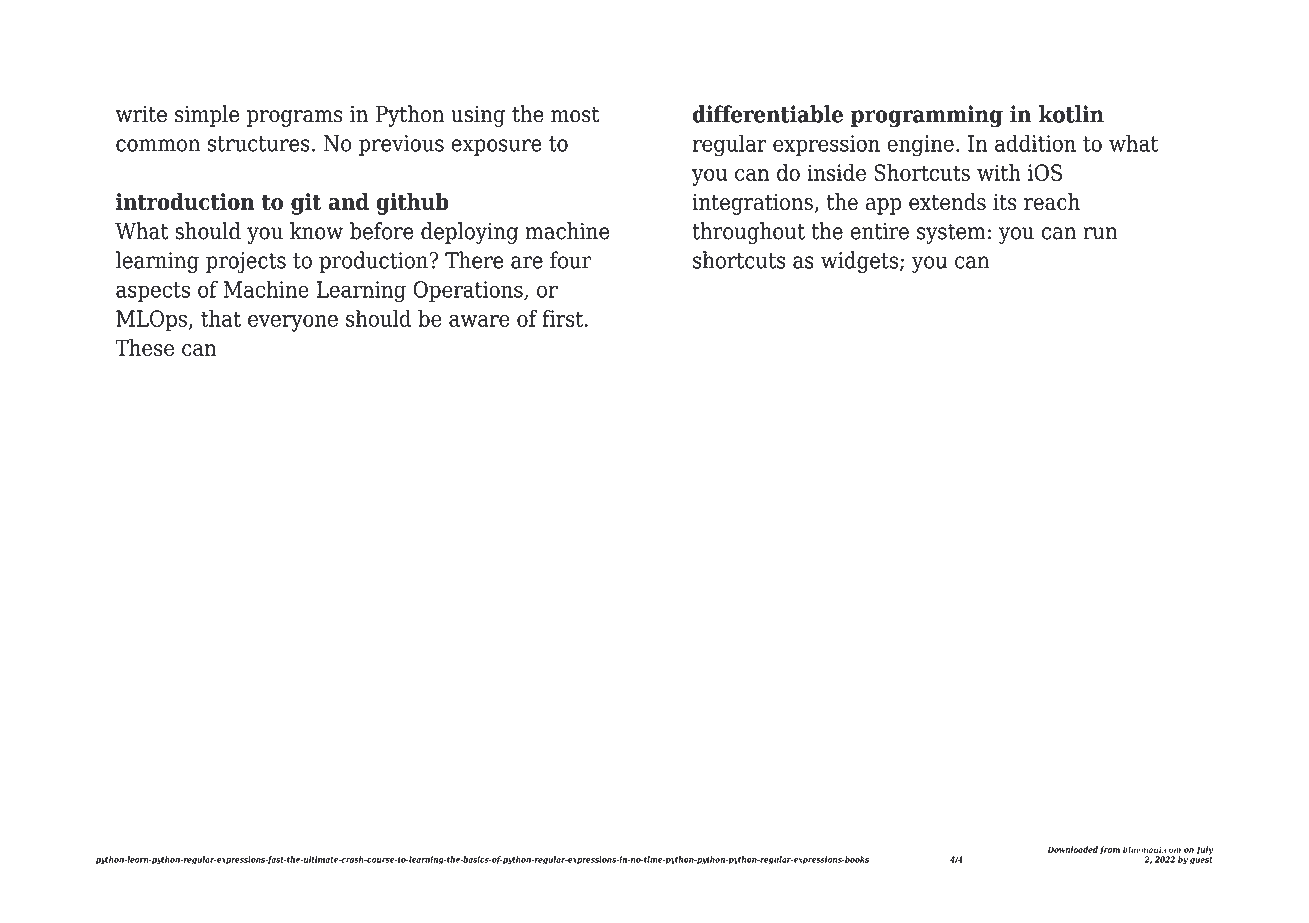  Describe the element at coordinates (144, 347) in the document. I see `These` at that location.
